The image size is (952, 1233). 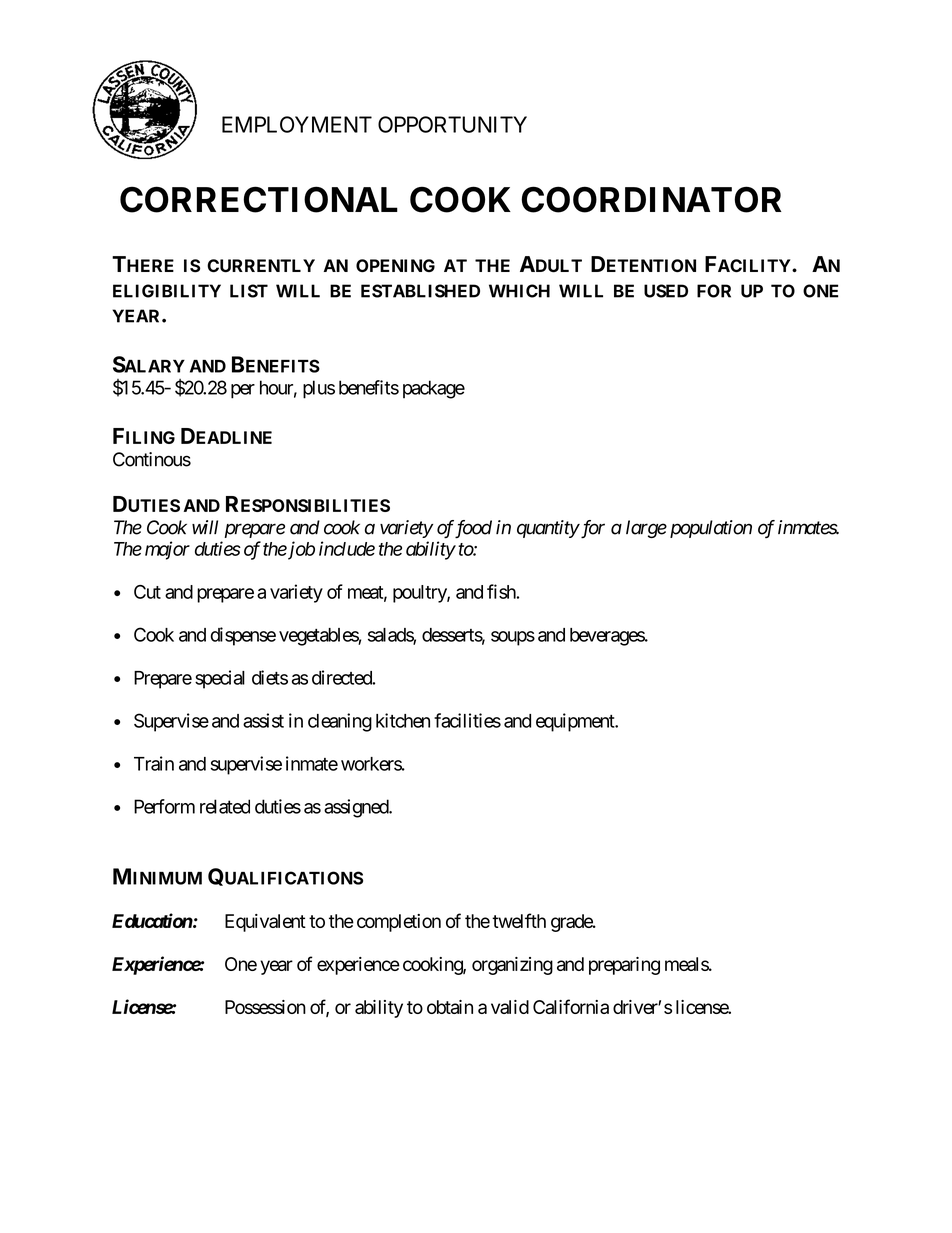 What do you see at coordinates (651, 199) in the screenshot?
I see `COORDINATOR` at bounding box center [651, 199].
